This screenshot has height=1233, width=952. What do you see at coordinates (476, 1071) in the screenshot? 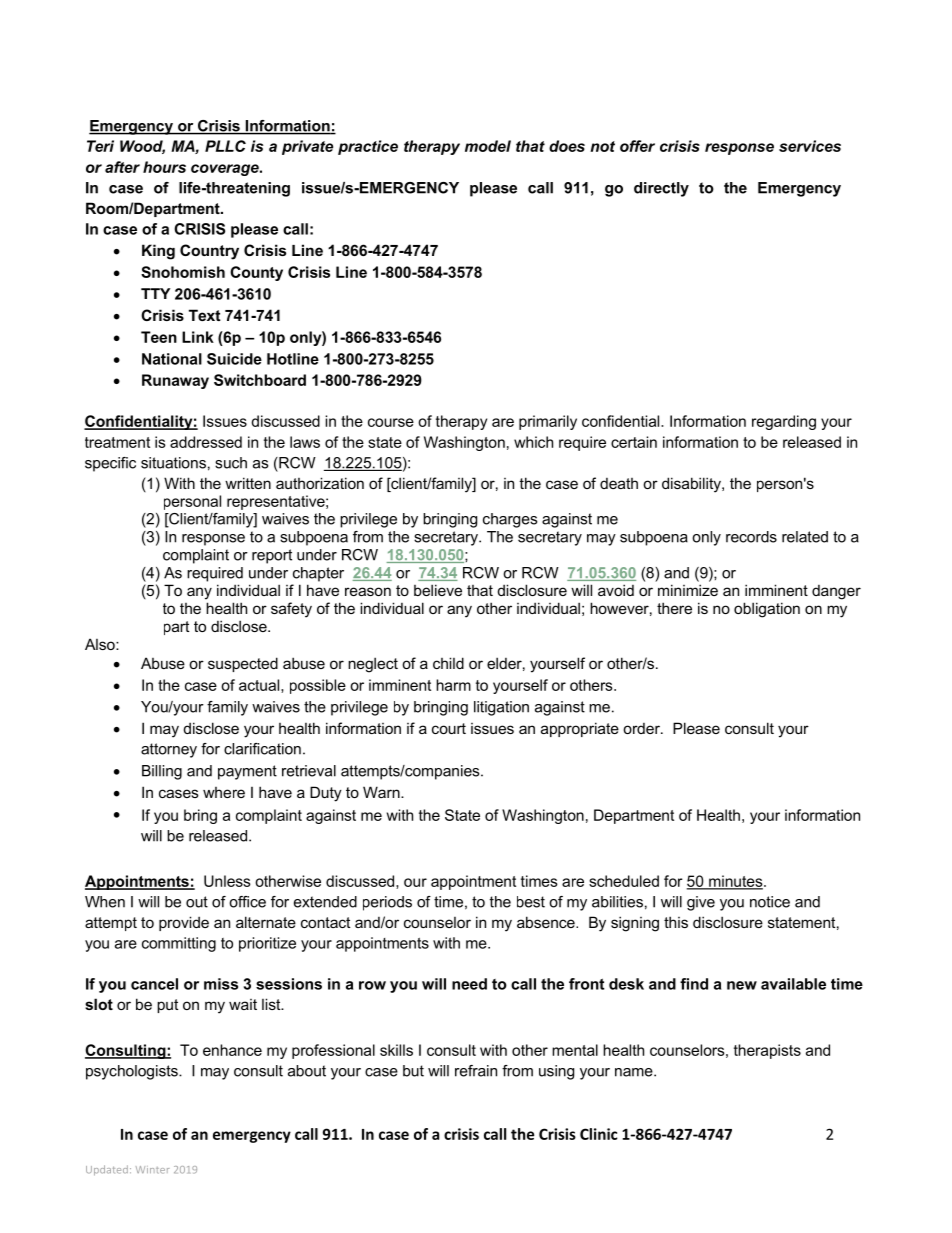
I see `refrain` at bounding box center [476, 1071].
